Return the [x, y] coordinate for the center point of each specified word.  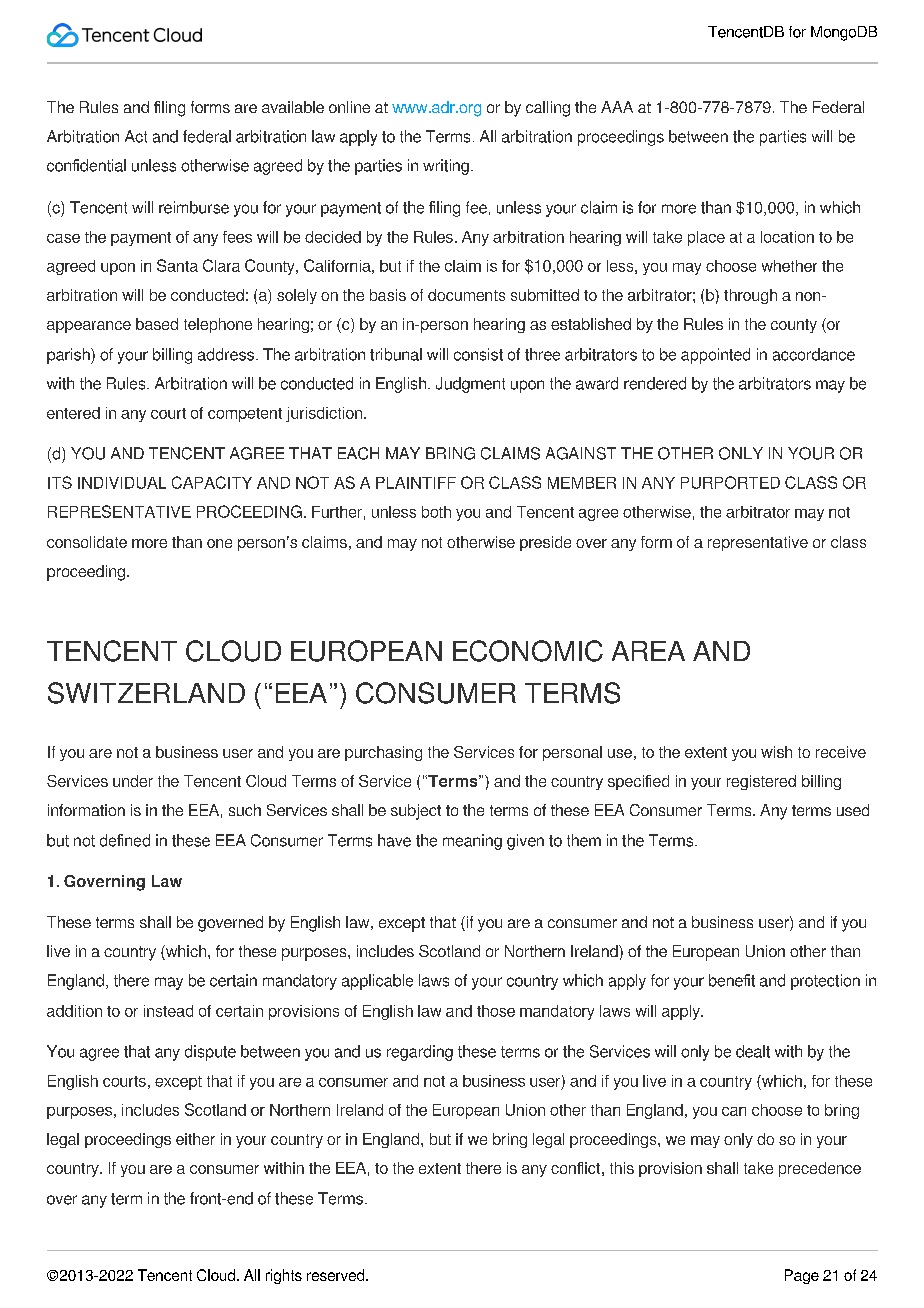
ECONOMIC [528, 651]
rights [284, 1276]
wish [776, 752]
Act [136, 136]
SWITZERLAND [146, 693]
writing [446, 167]
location [787, 237]
